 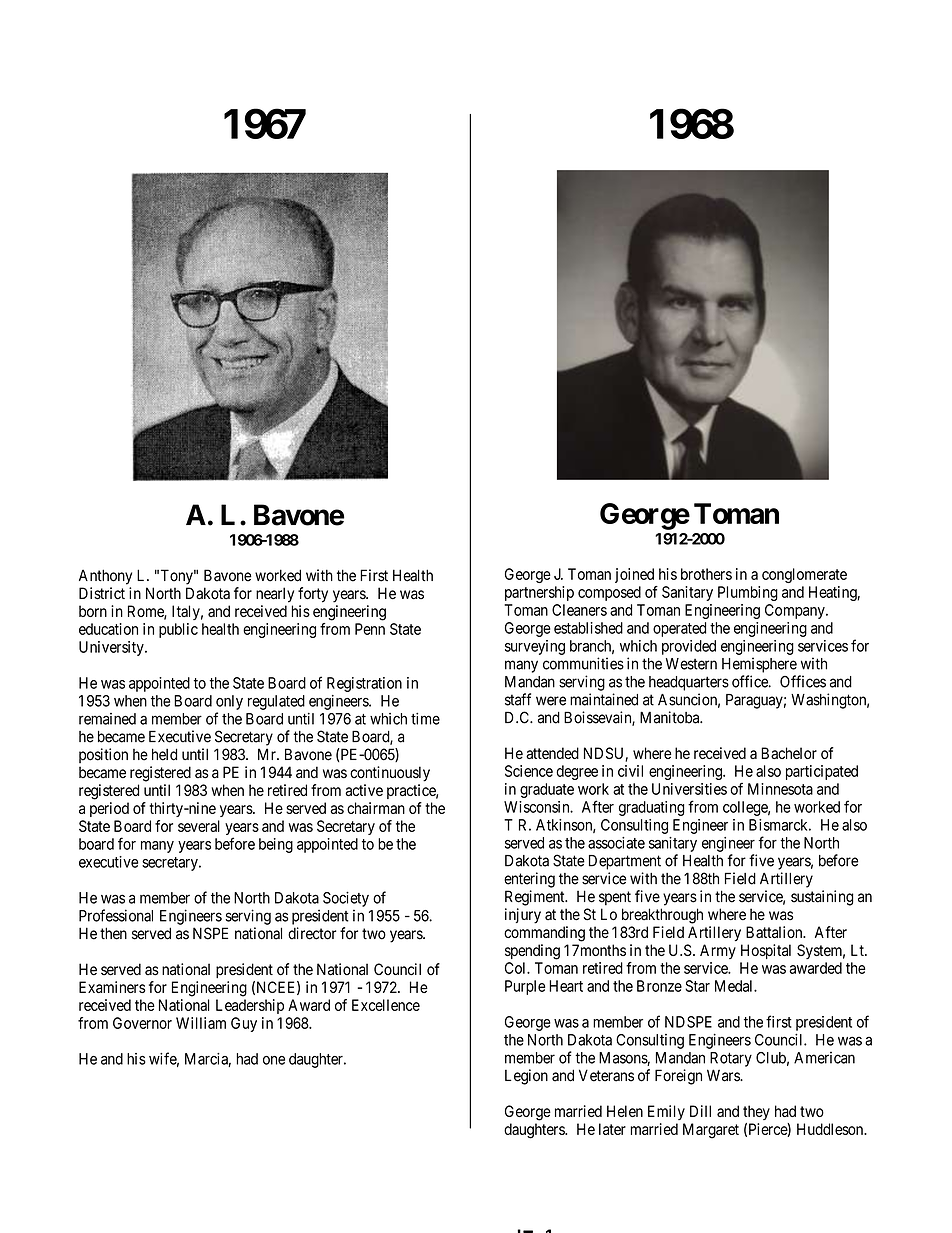 What do you see at coordinates (539, 593) in the image?
I see `partnership` at bounding box center [539, 593].
